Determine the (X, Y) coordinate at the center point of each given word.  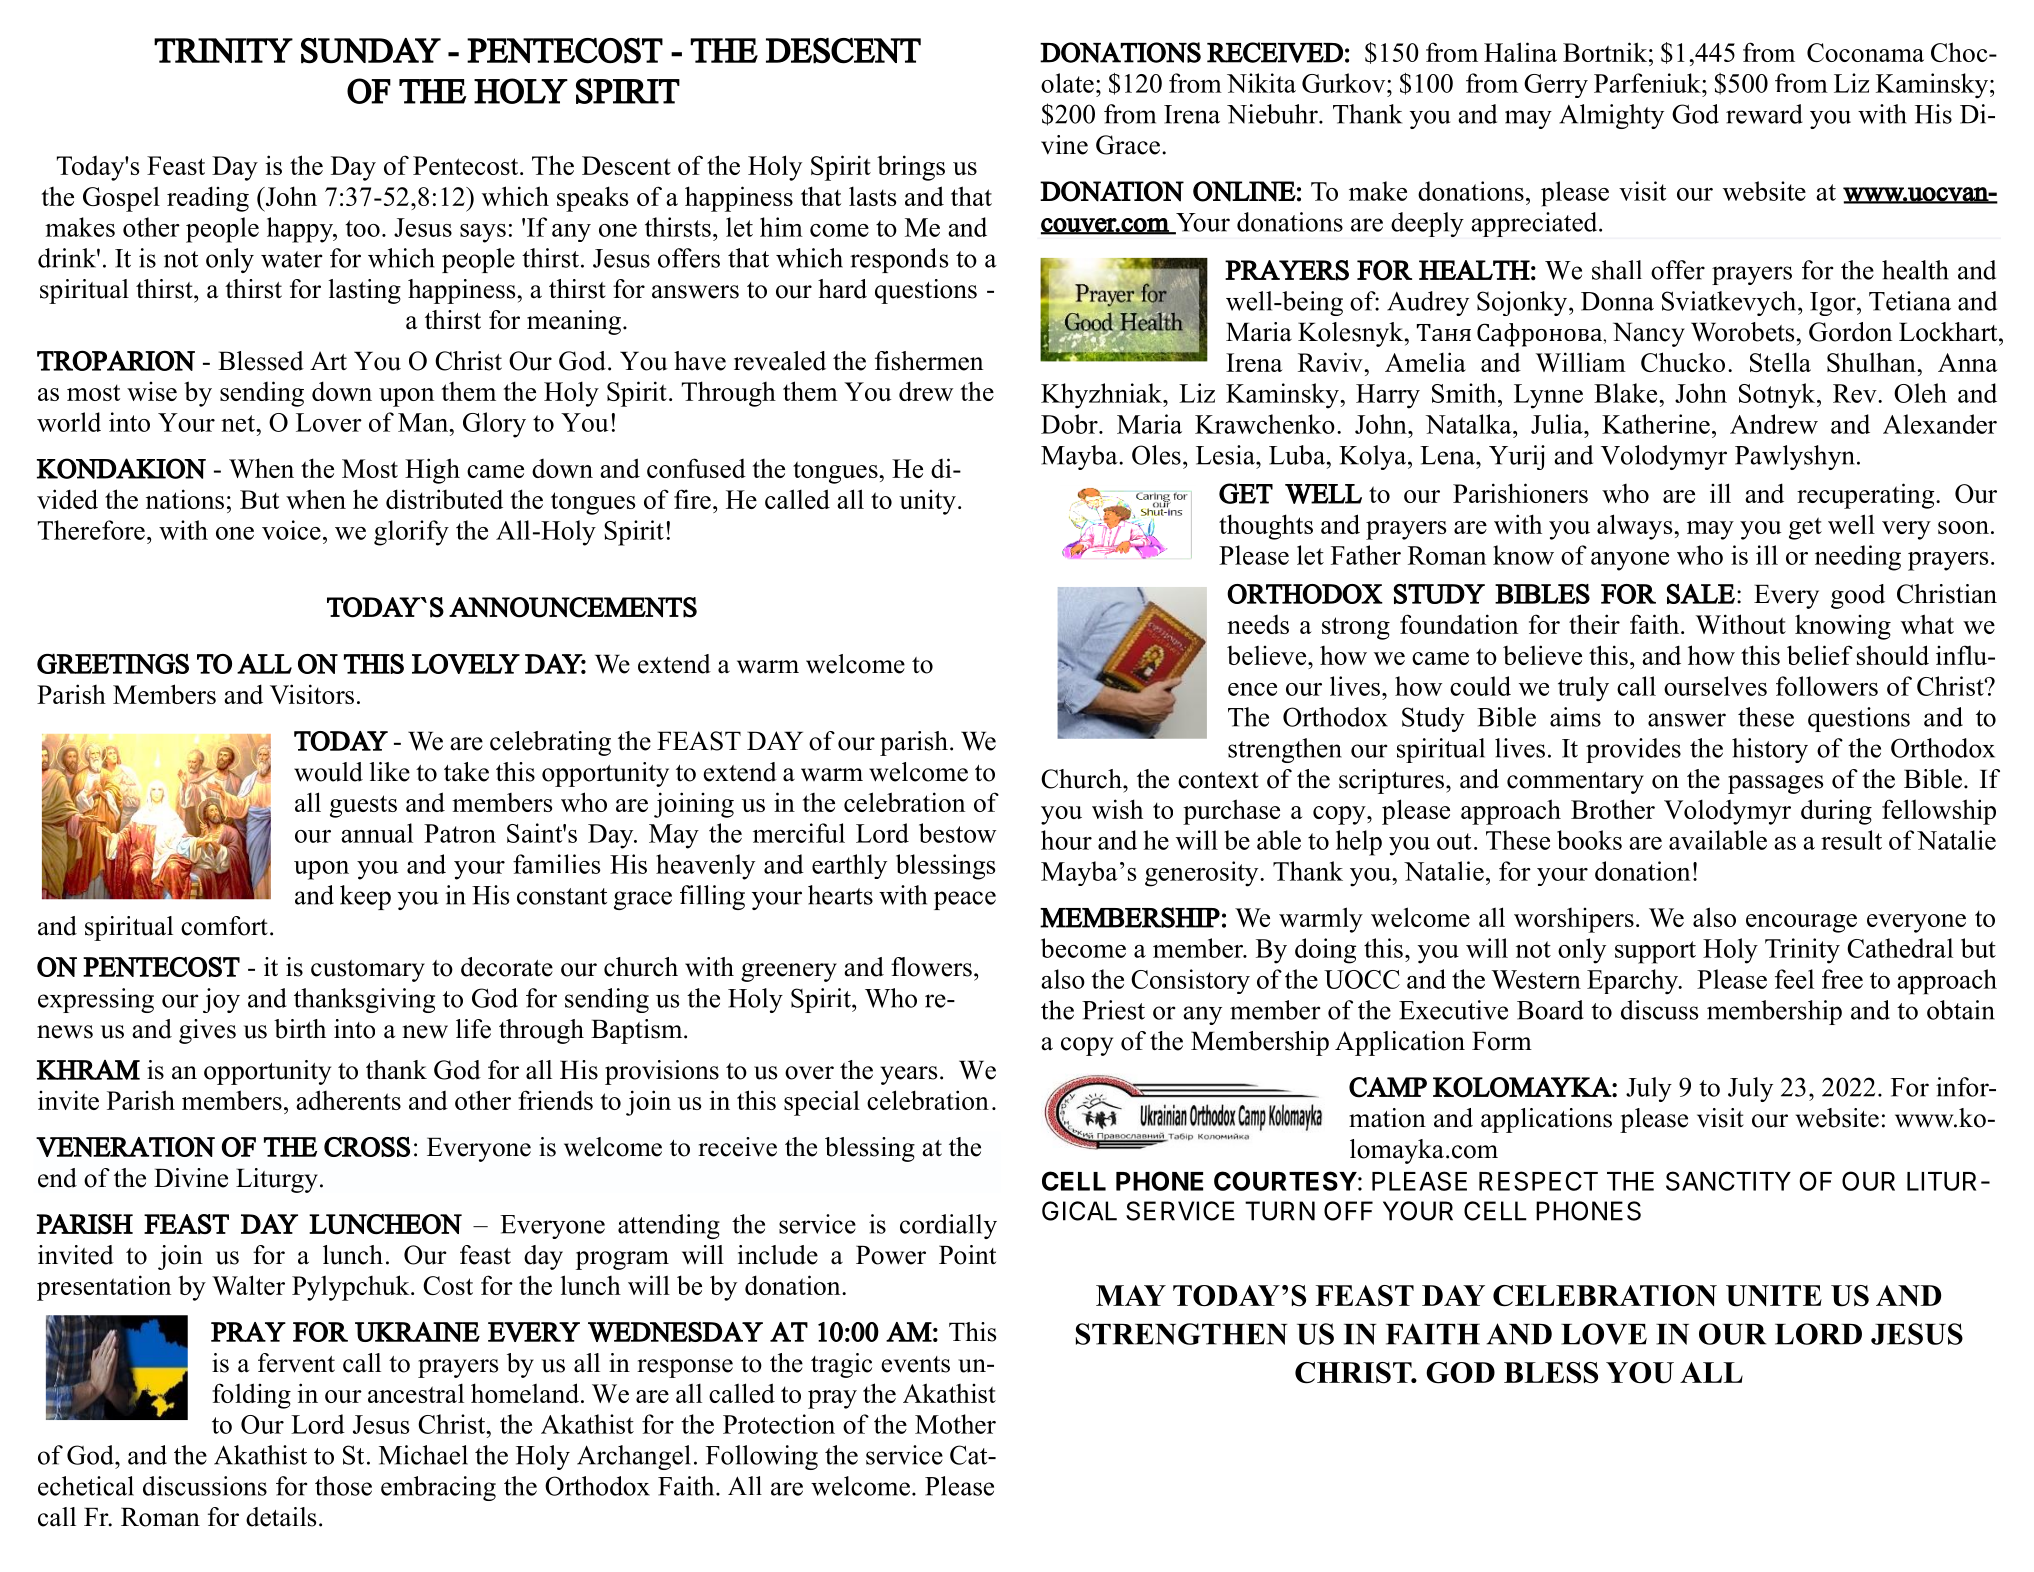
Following (762, 1457)
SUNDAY (371, 51)
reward (1764, 114)
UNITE (1774, 1296)
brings (911, 168)
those (343, 1486)
